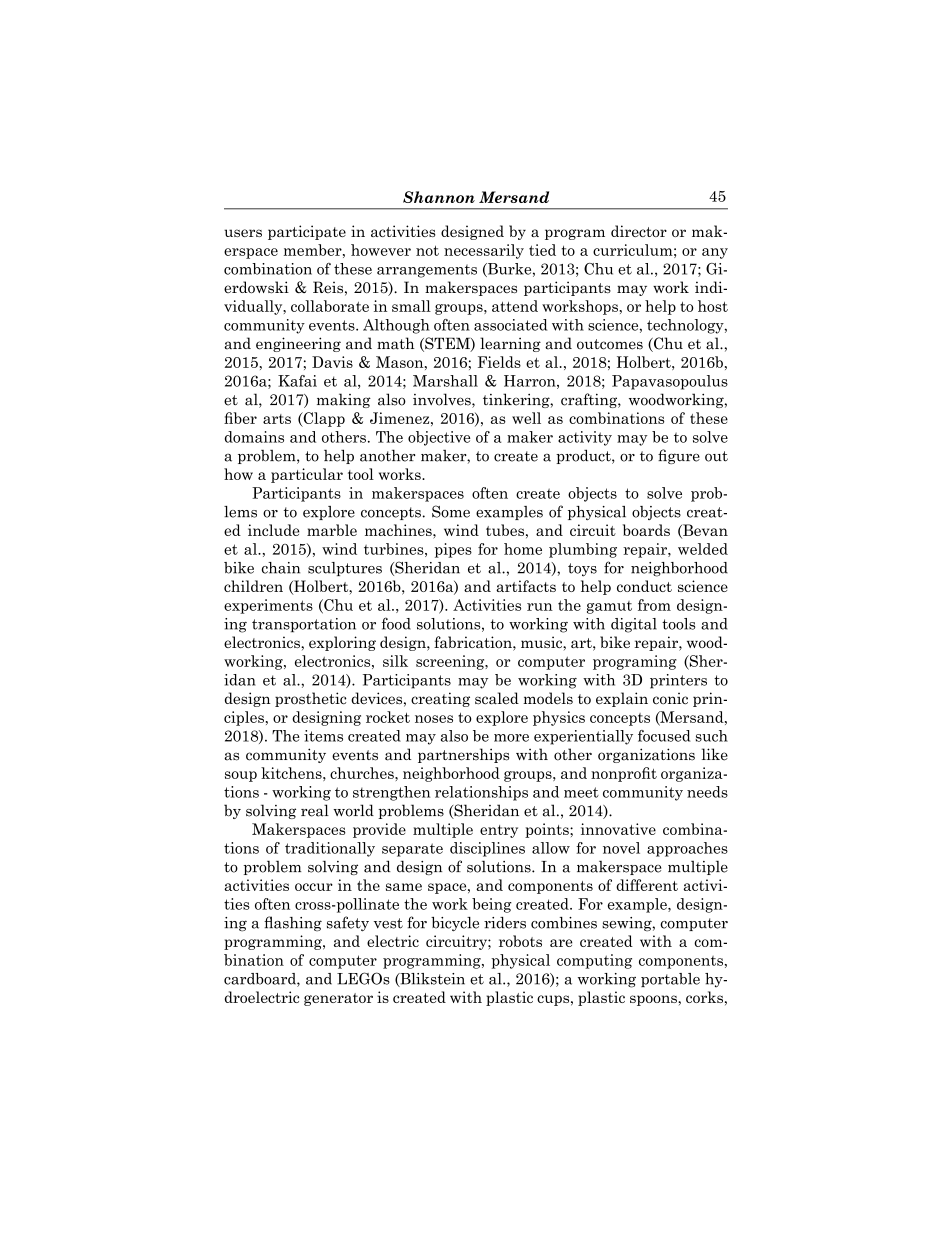 The height and width of the screenshot is (1233, 952). Describe the element at coordinates (618, 829) in the screenshot. I see `innovative` at that location.
